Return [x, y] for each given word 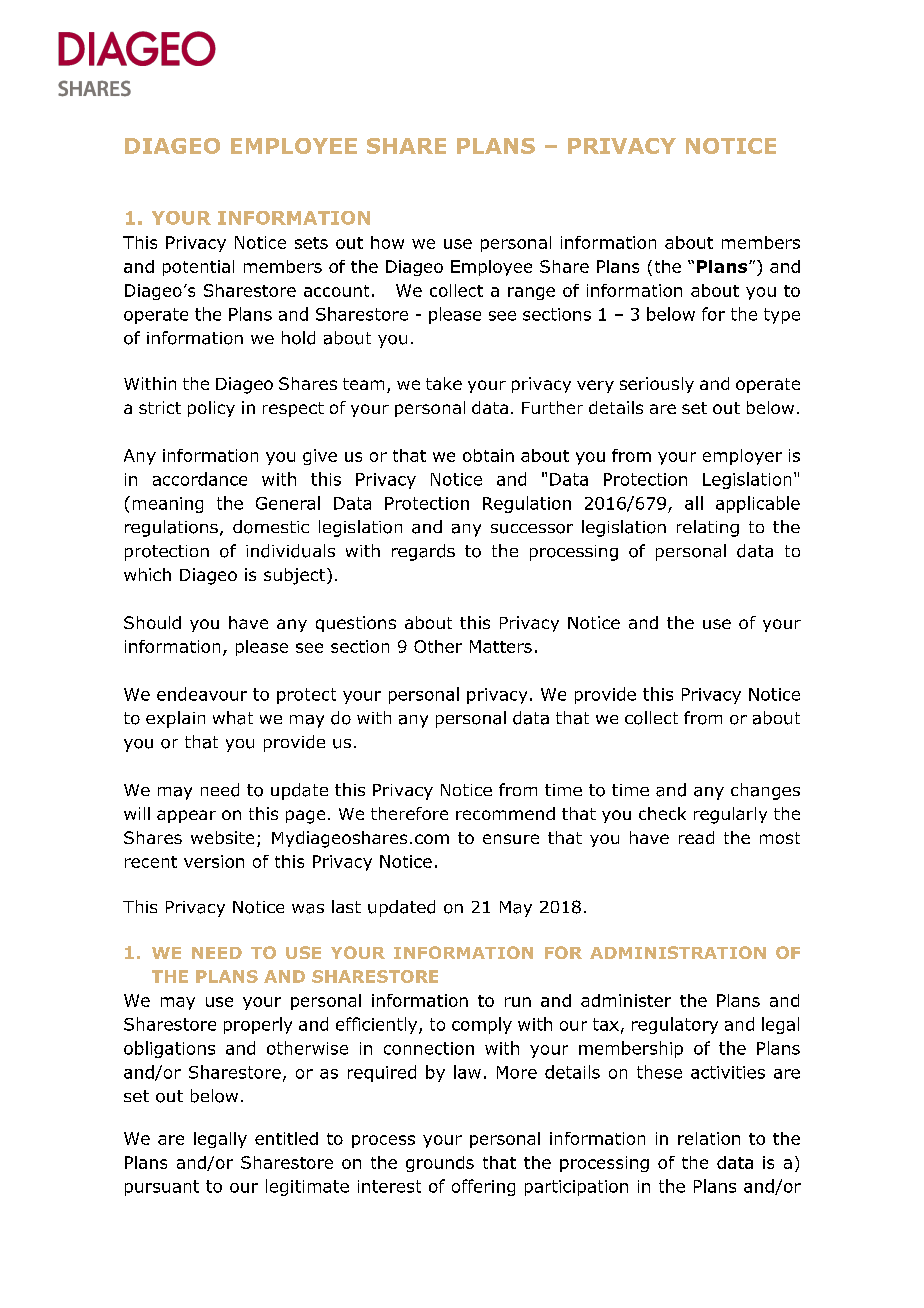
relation [709, 1138]
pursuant [162, 1188]
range [531, 293]
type [782, 316]
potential [198, 268]
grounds [440, 1164]
